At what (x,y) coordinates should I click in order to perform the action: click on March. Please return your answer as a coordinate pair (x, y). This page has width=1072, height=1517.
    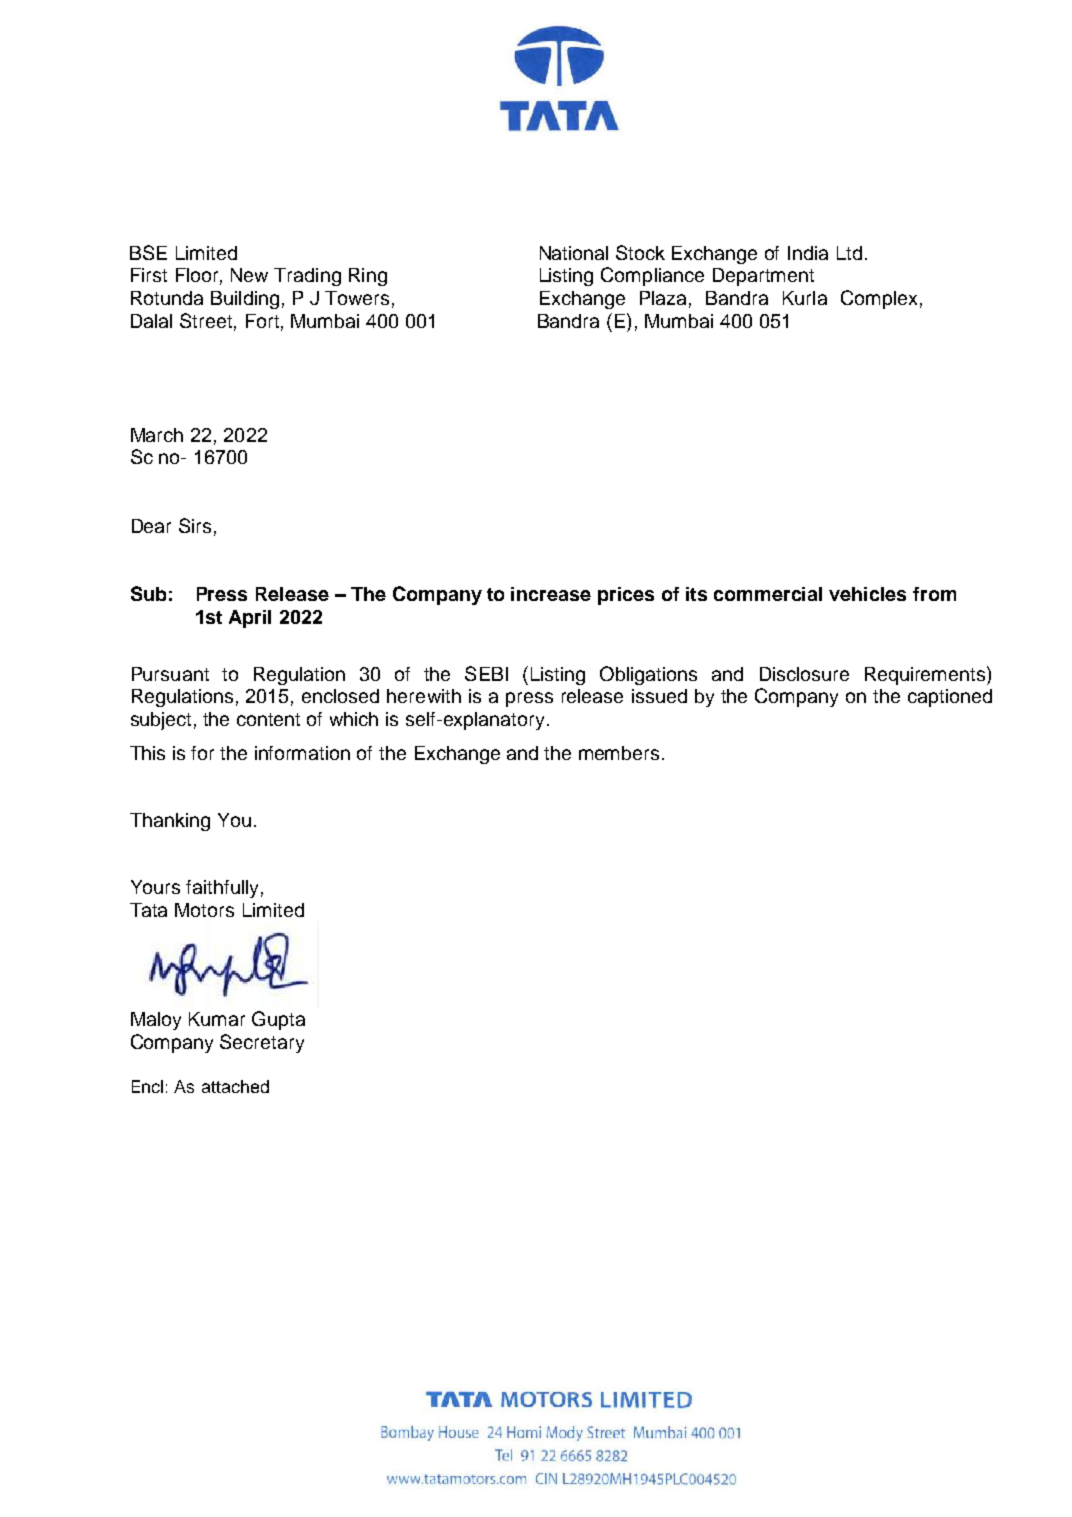
    Looking at the image, I should click on (157, 435).
